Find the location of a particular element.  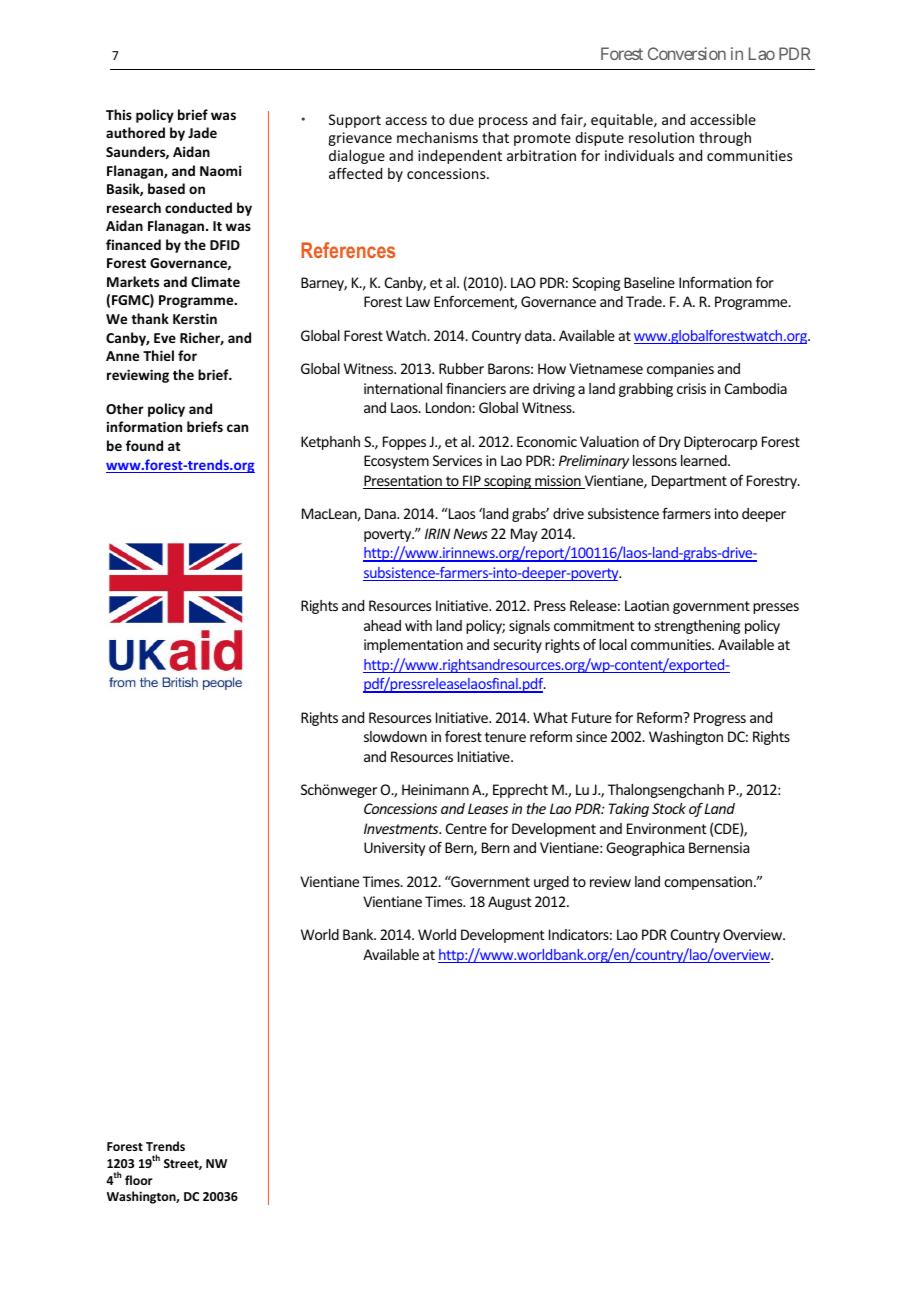

floor is located at coordinates (139, 1180).
